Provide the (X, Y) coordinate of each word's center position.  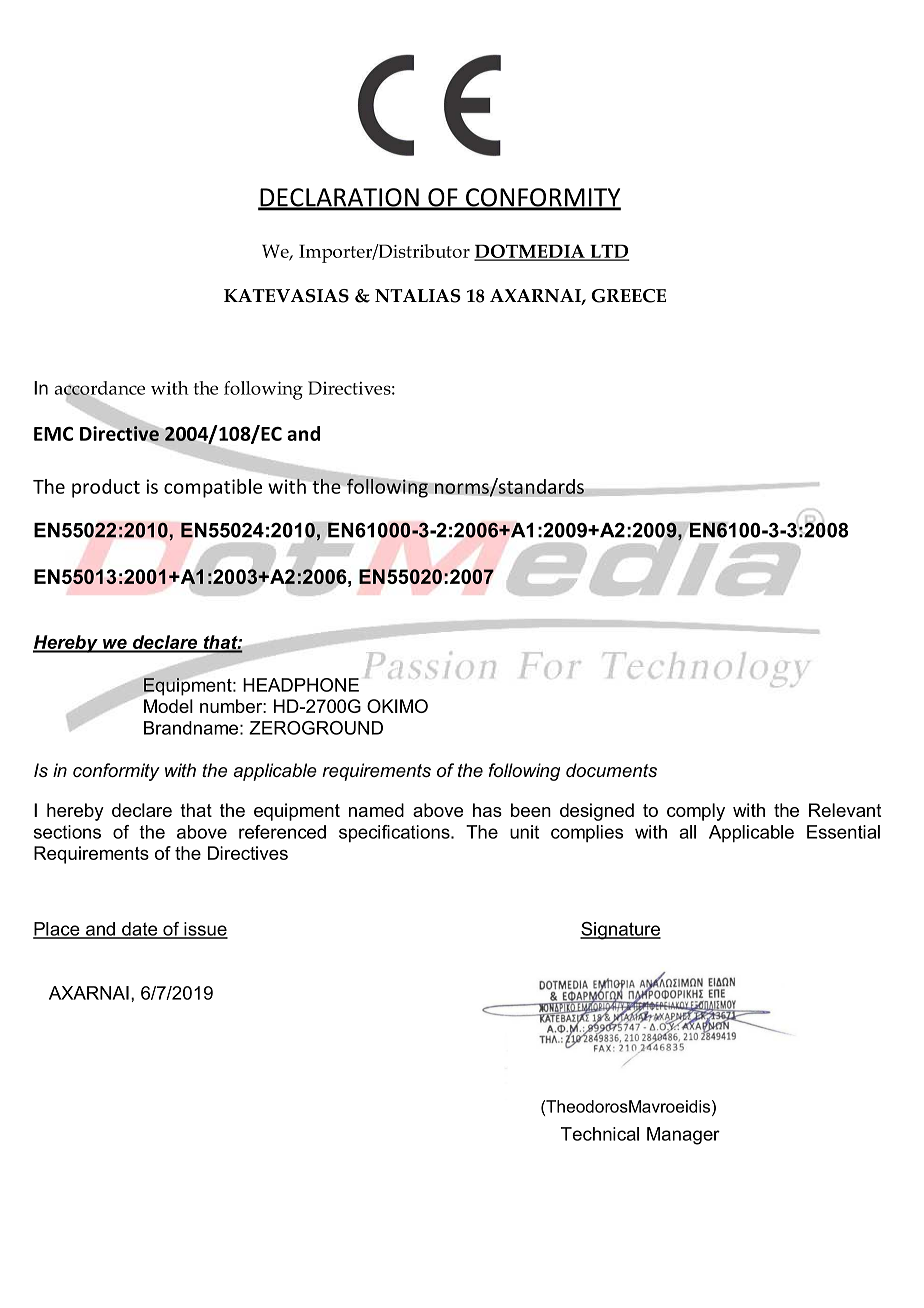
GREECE (628, 296)
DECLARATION (339, 198)
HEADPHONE (301, 685)
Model (168, 706)
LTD (608, 252)
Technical (600, 1134)
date (140, 930)
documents (611, 770)
